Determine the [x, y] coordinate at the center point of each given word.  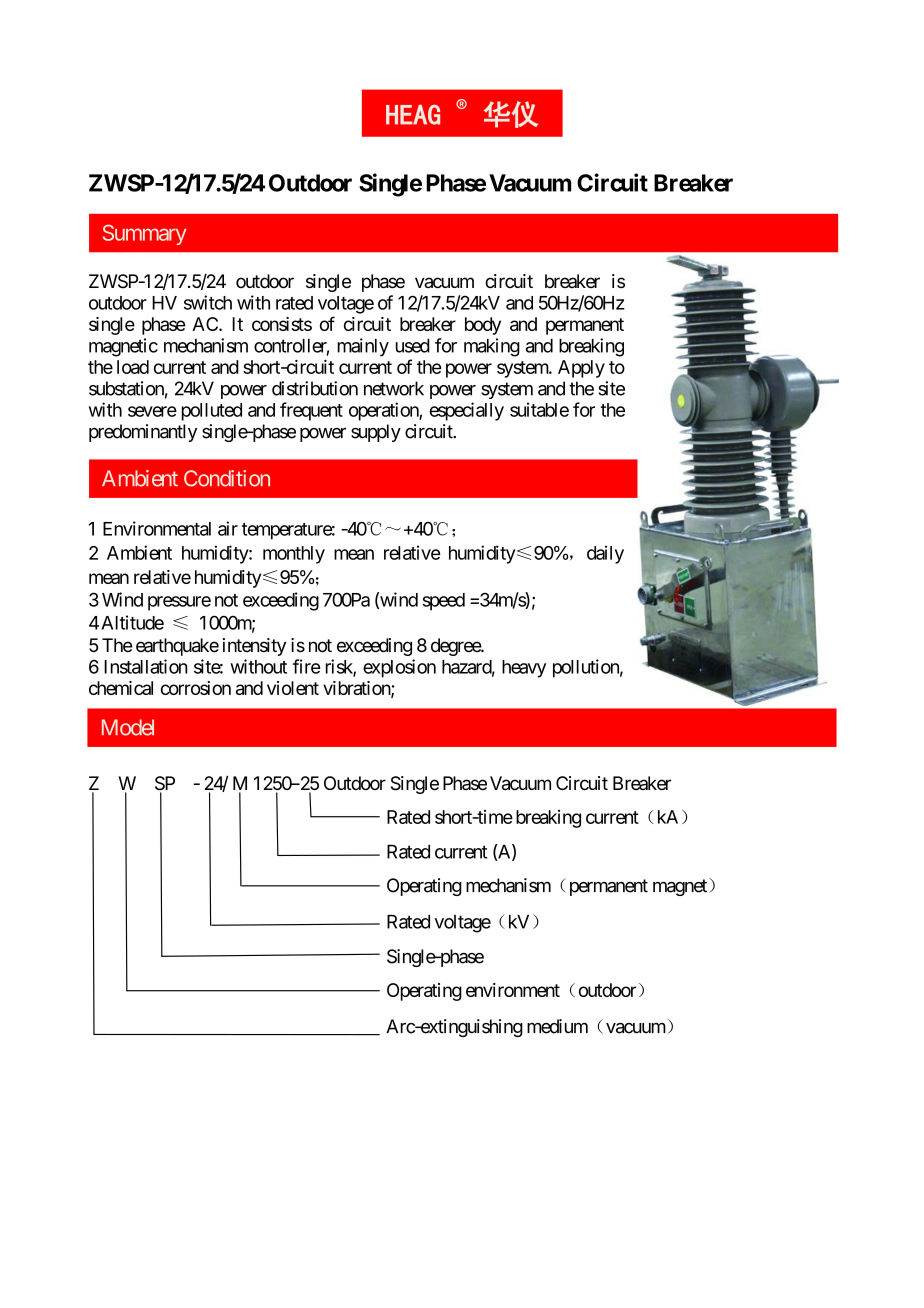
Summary [145, 234]
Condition [227, 478]
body [483, 326]
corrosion [196, 688]
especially [467, 411]
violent [293, 688]
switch [208, 302]
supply [376, 433]
